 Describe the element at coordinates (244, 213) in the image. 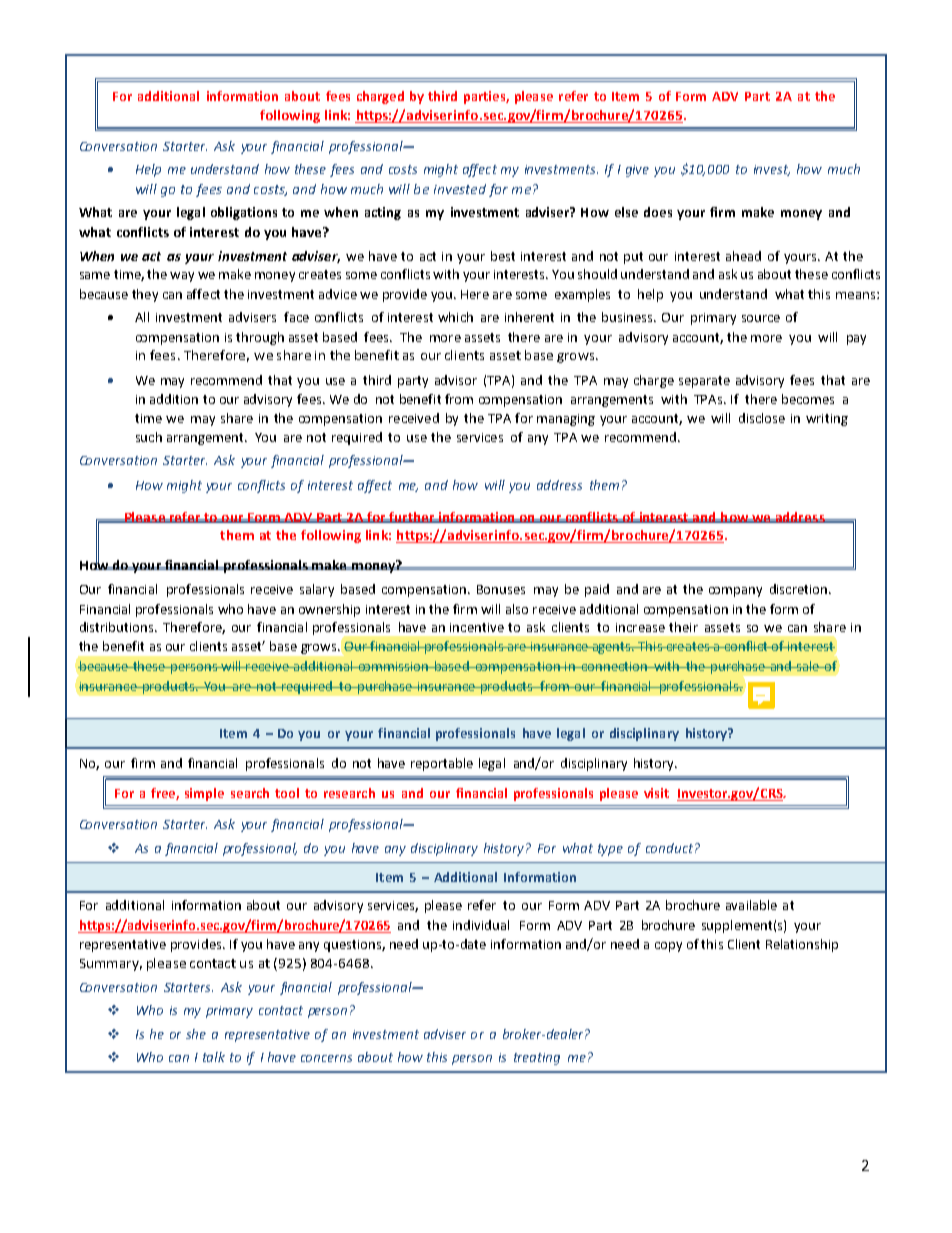

I see `obligations` at that location.
